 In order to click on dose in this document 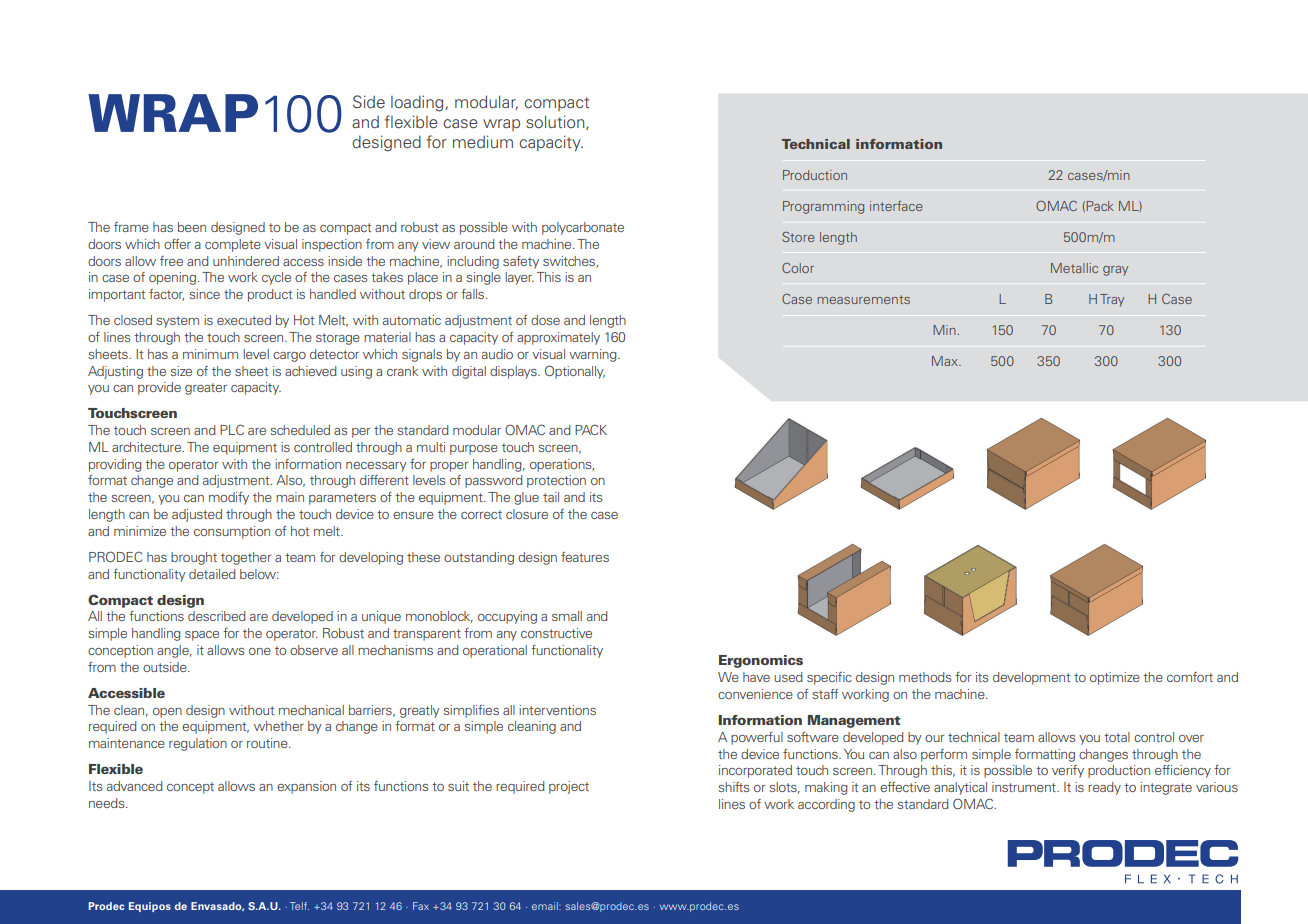, I will do `click(545, 320)`.
